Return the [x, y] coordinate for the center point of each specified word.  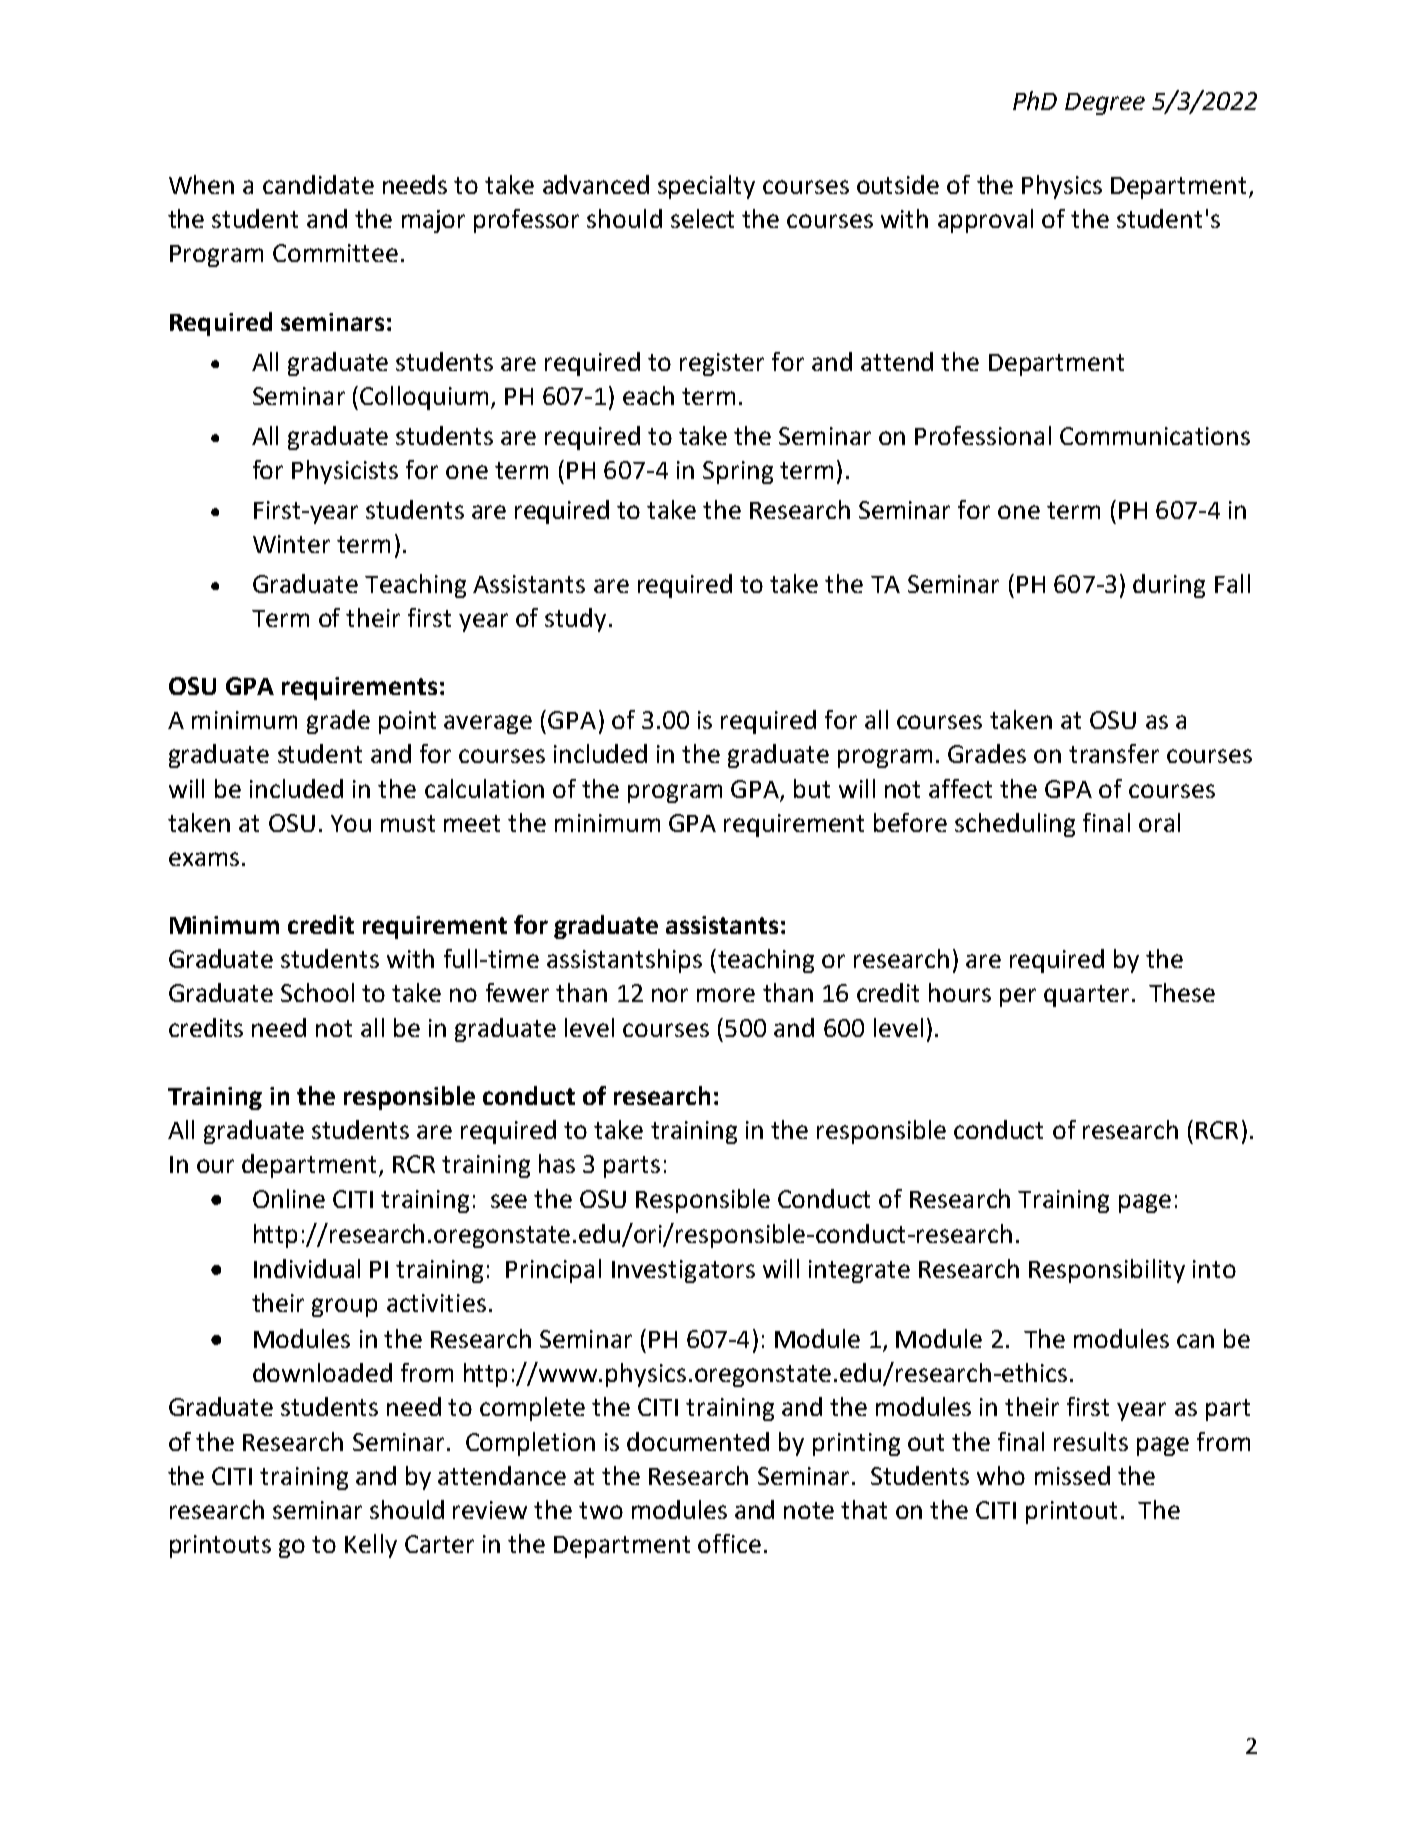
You [351, 823]
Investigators [683, 1271]
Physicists [345, 472]
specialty [706, 187]
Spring [738, 472]
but [812, 788]
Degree [1105, 104]
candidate [318, 184]
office [729, 1543]
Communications [1155, 436]
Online [289, 1198]
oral [1159, 822]
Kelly [371, 1546]
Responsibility [1107, 1271]
